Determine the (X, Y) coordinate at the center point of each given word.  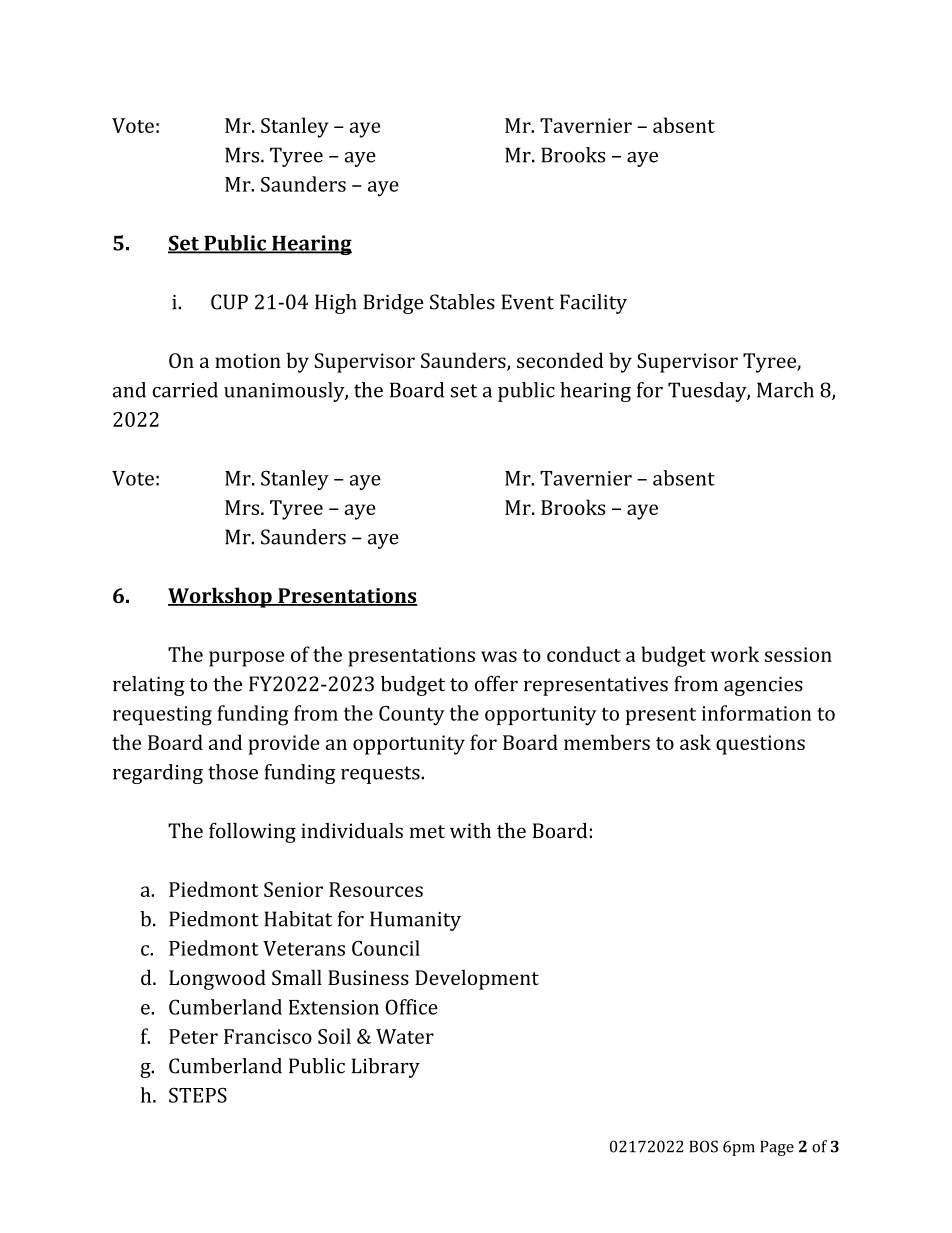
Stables (462, 302)
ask (695, 742)
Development (477, 979)
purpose (246, 659)
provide (284, 744)
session (798, 654)
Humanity (415, 921)
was (499, 656)
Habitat (298, 919)
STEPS (198, 1095)
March (785, 390)
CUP (229, 302)
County (412, 715)
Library (386, 1068)
